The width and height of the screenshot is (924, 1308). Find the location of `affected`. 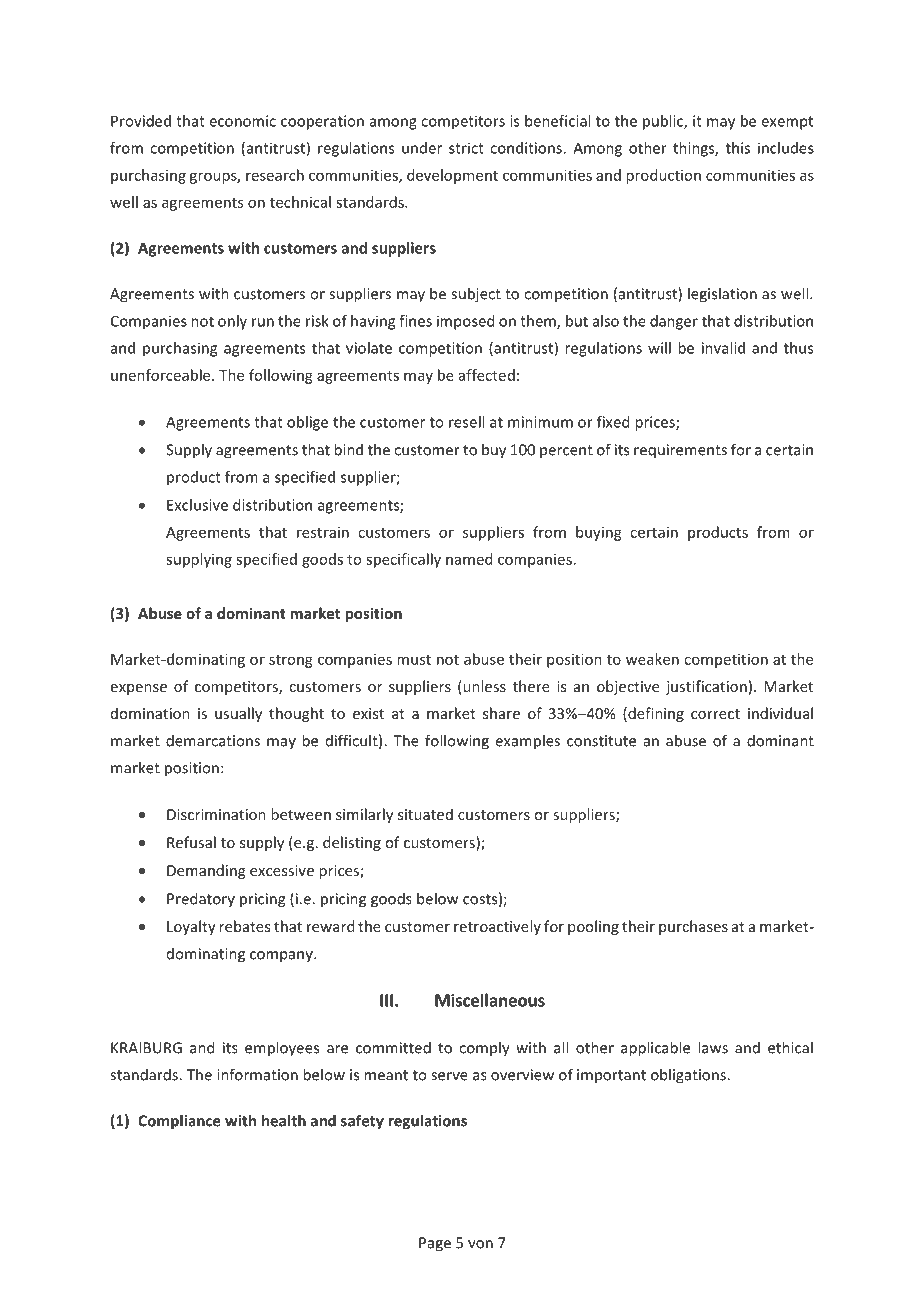

affected is located at coordinates (487, 375).
